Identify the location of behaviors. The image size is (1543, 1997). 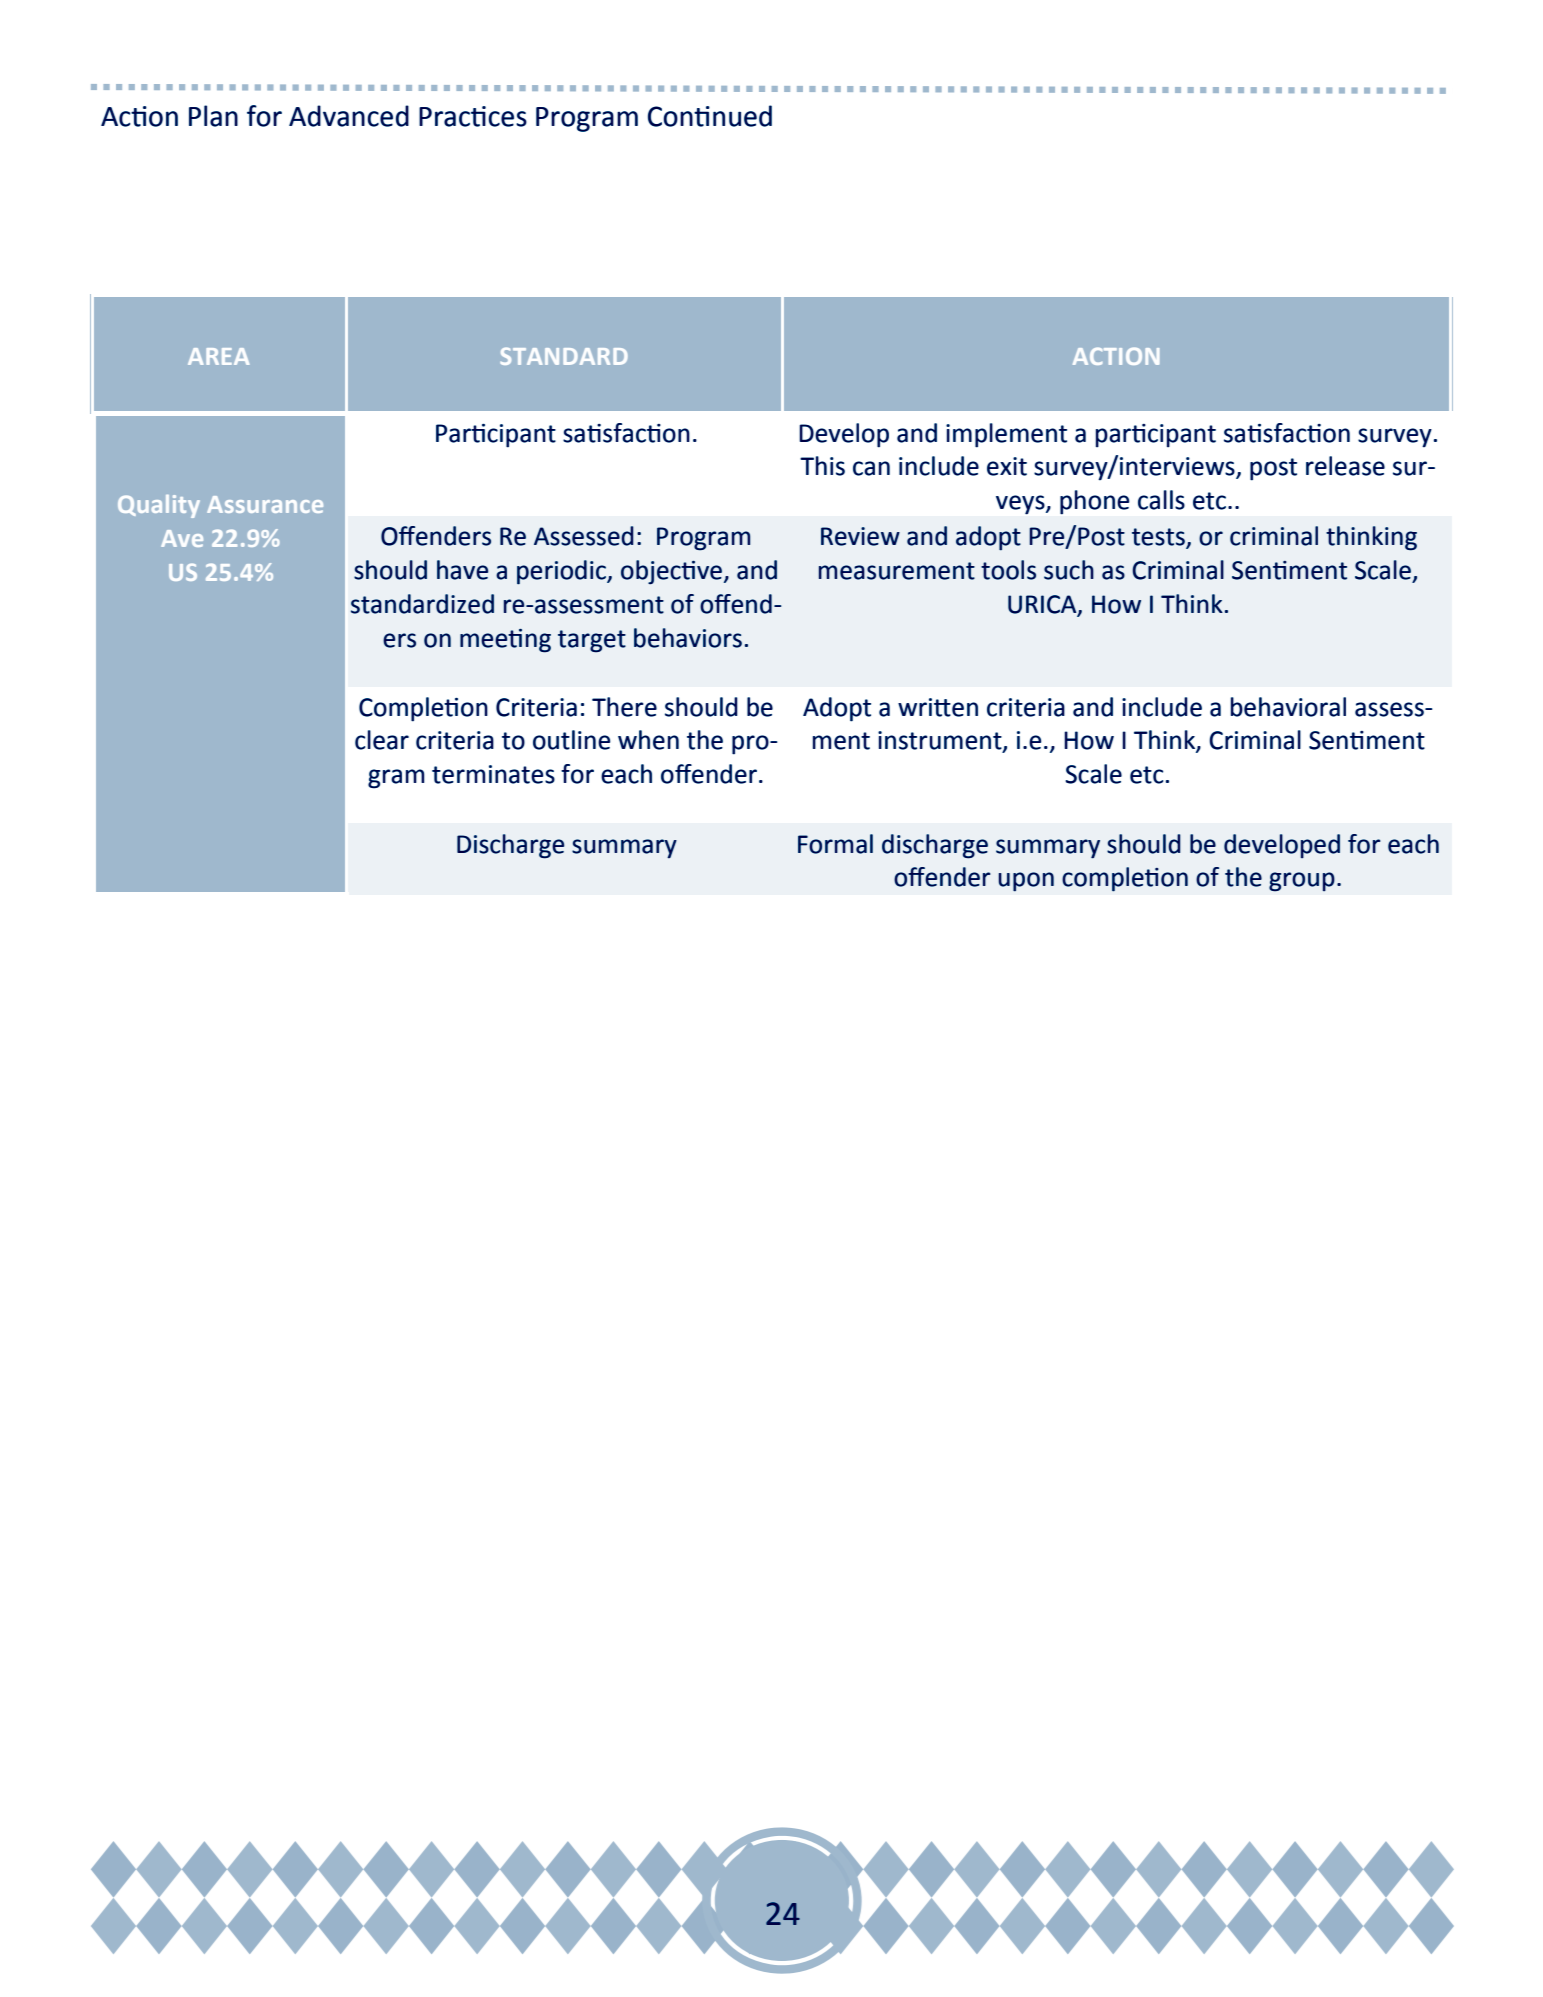
(688, 638).
